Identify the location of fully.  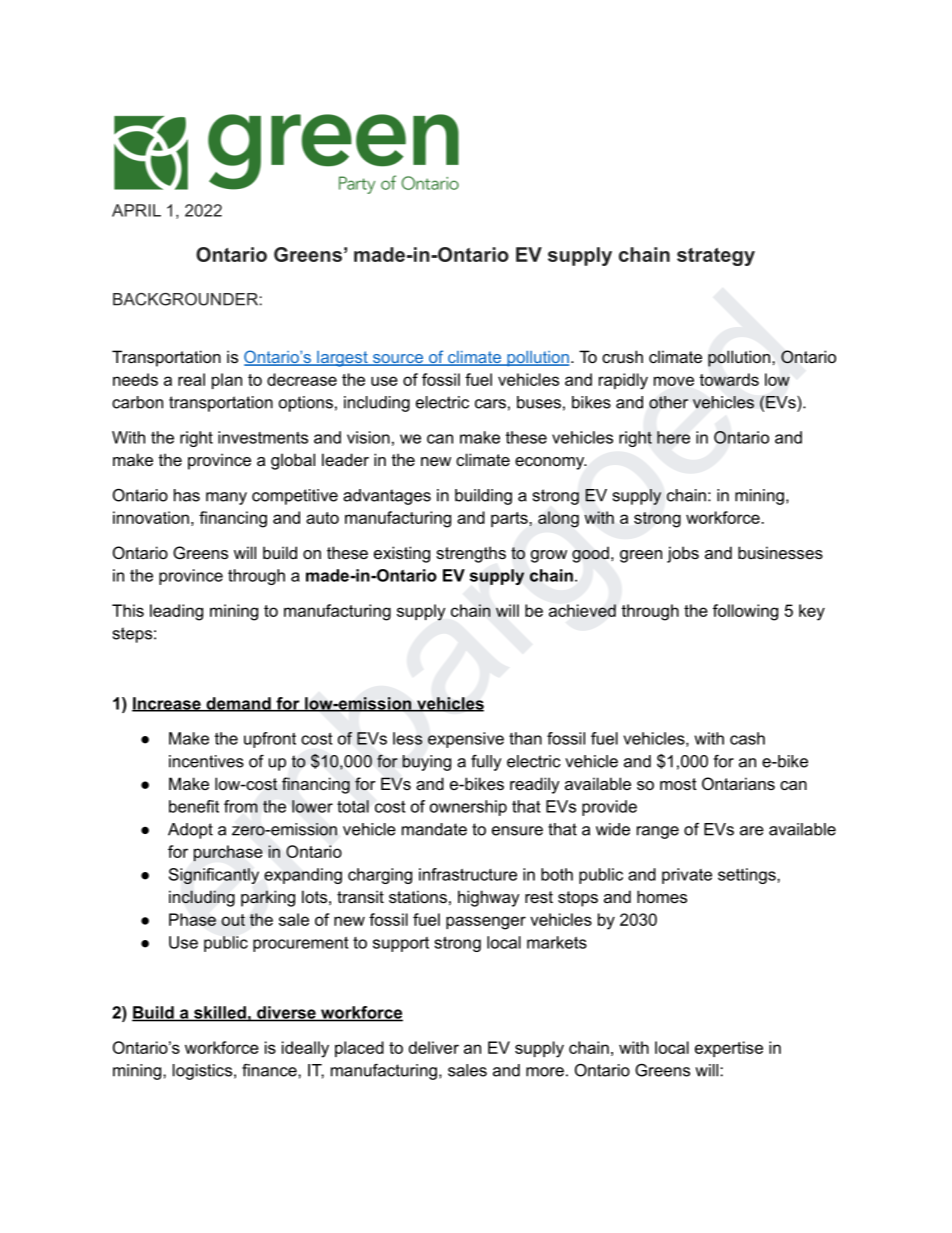
(486, 763).
